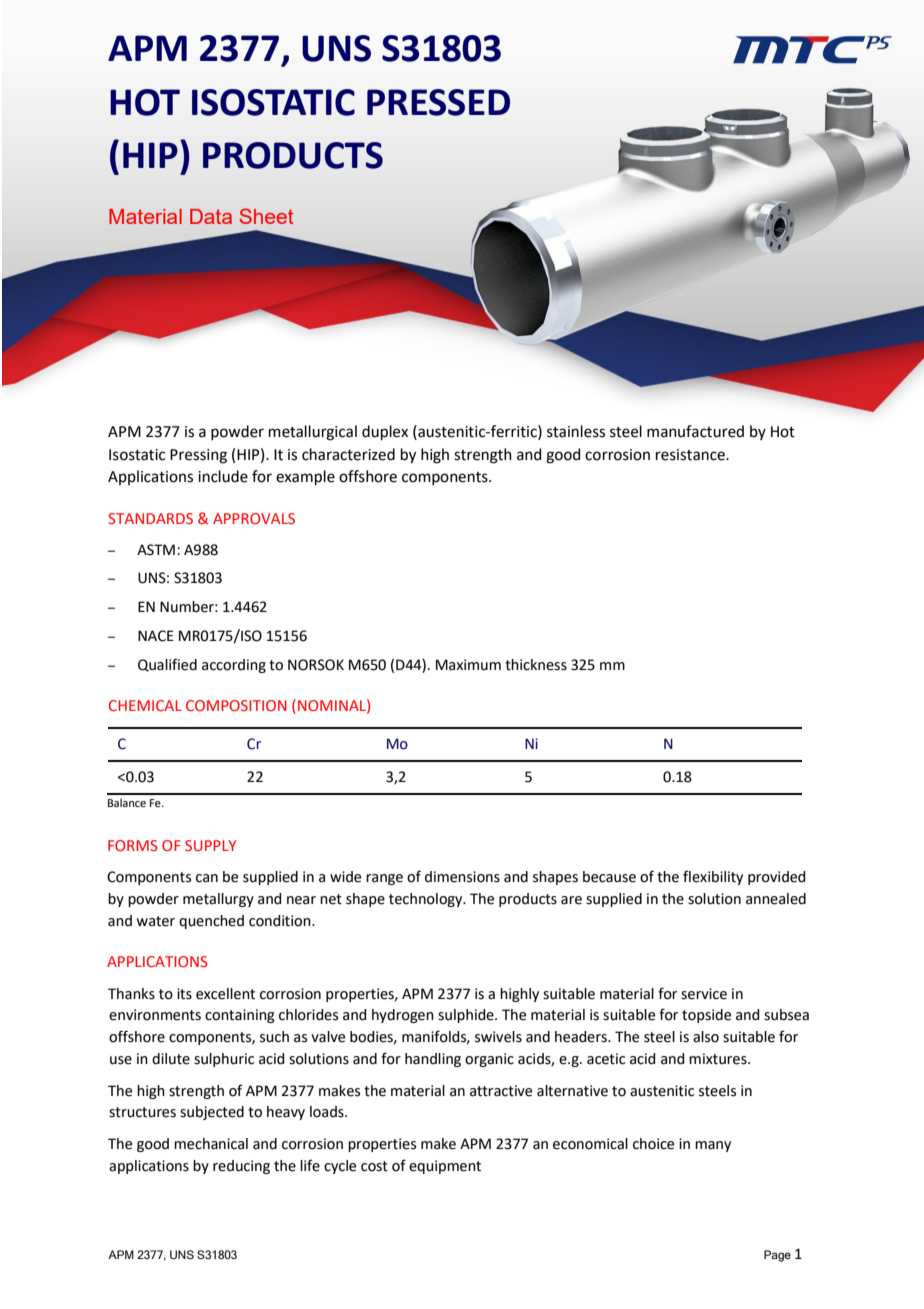  What do you see at coordinates (241, 1167) in the screenshot?
I see `reducing` at bounding box center [241, 1167].
